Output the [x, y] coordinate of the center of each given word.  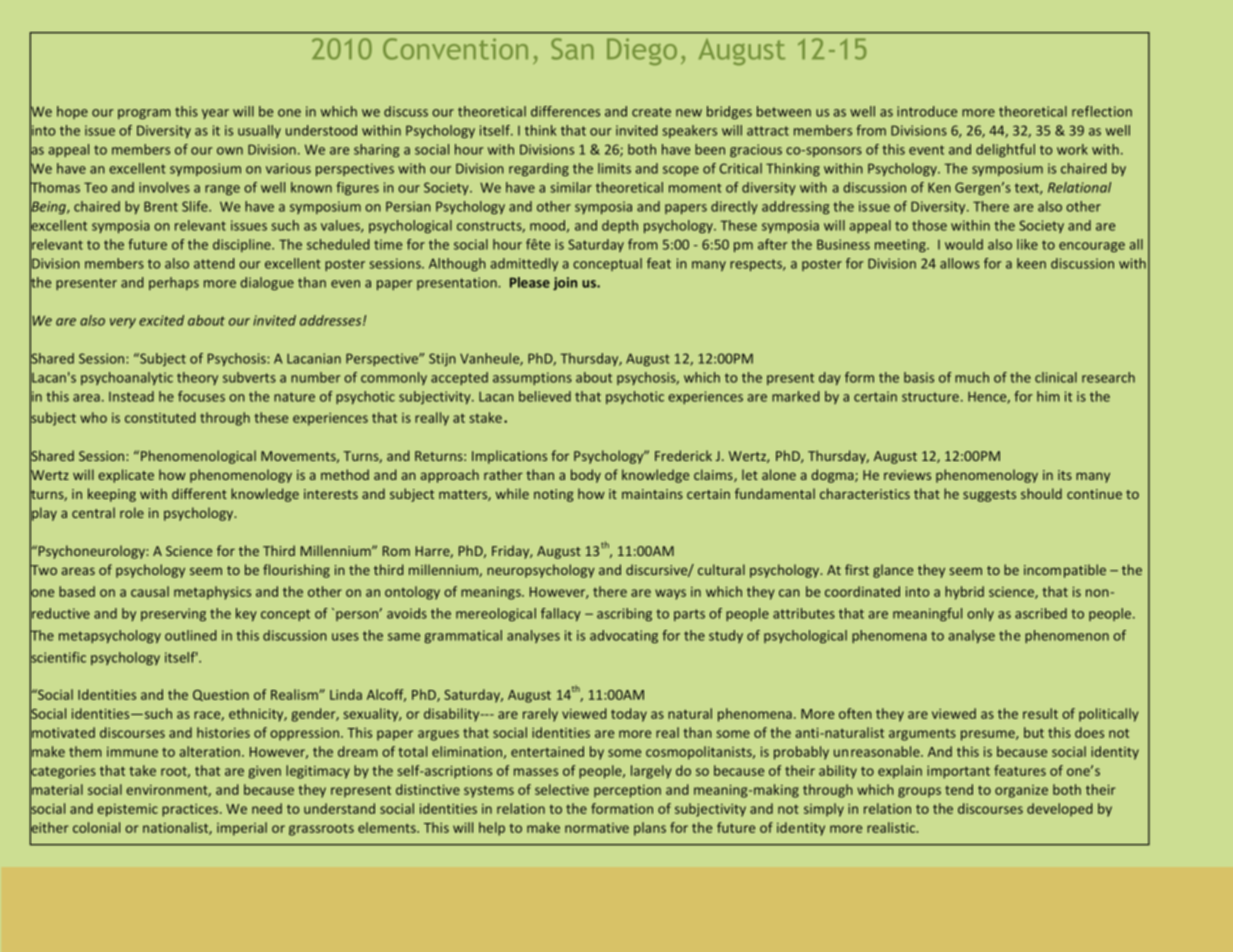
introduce [927, 111]
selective [562, 789]
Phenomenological [198, 457]
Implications [509, 457]
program [144, 114]
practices [191, 810]
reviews [907, 475]
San [572, 49]
